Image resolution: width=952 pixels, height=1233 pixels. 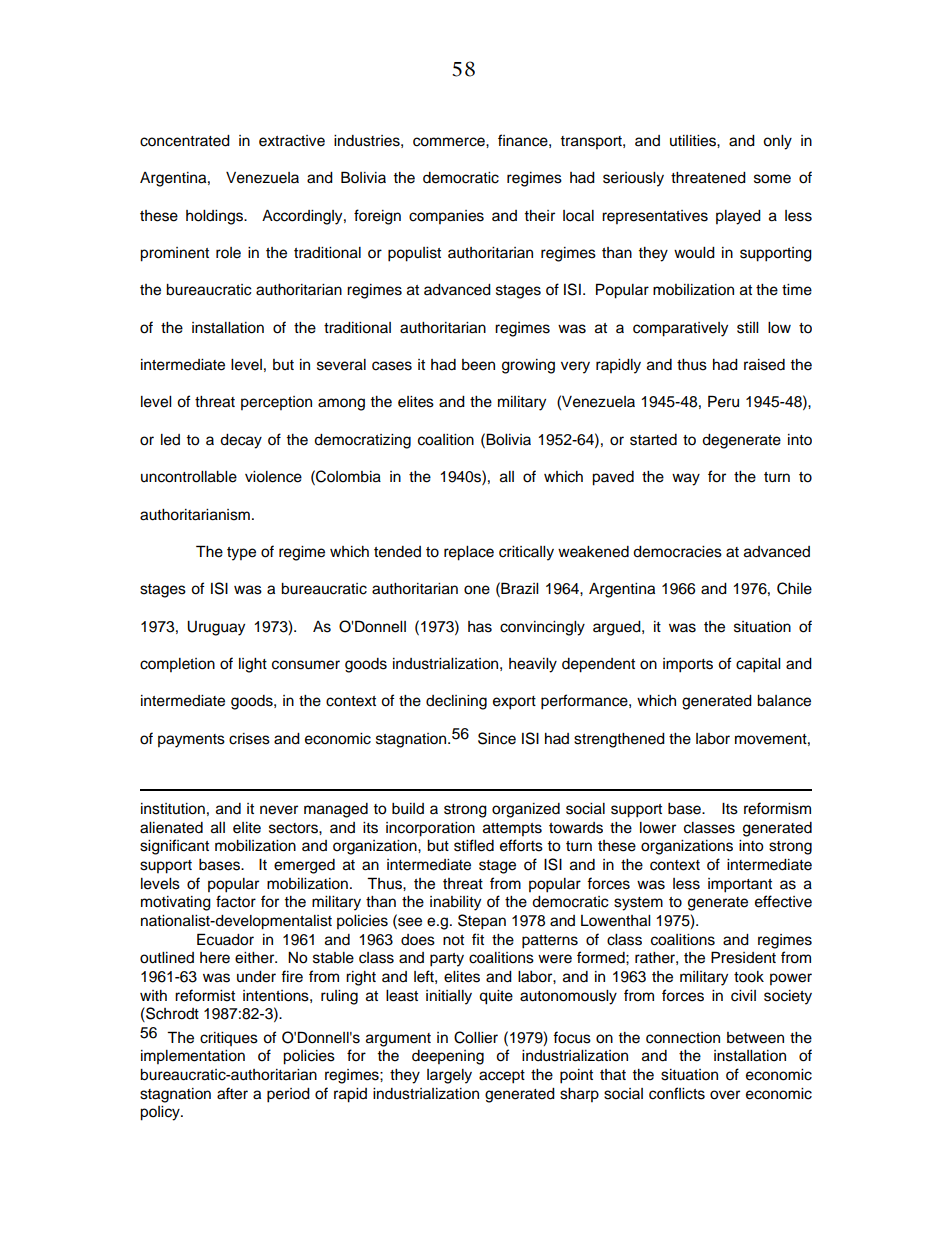 What do you see at coordinates (688, 665) in the page?
I see `imports` at bounding box center [688, 665].
